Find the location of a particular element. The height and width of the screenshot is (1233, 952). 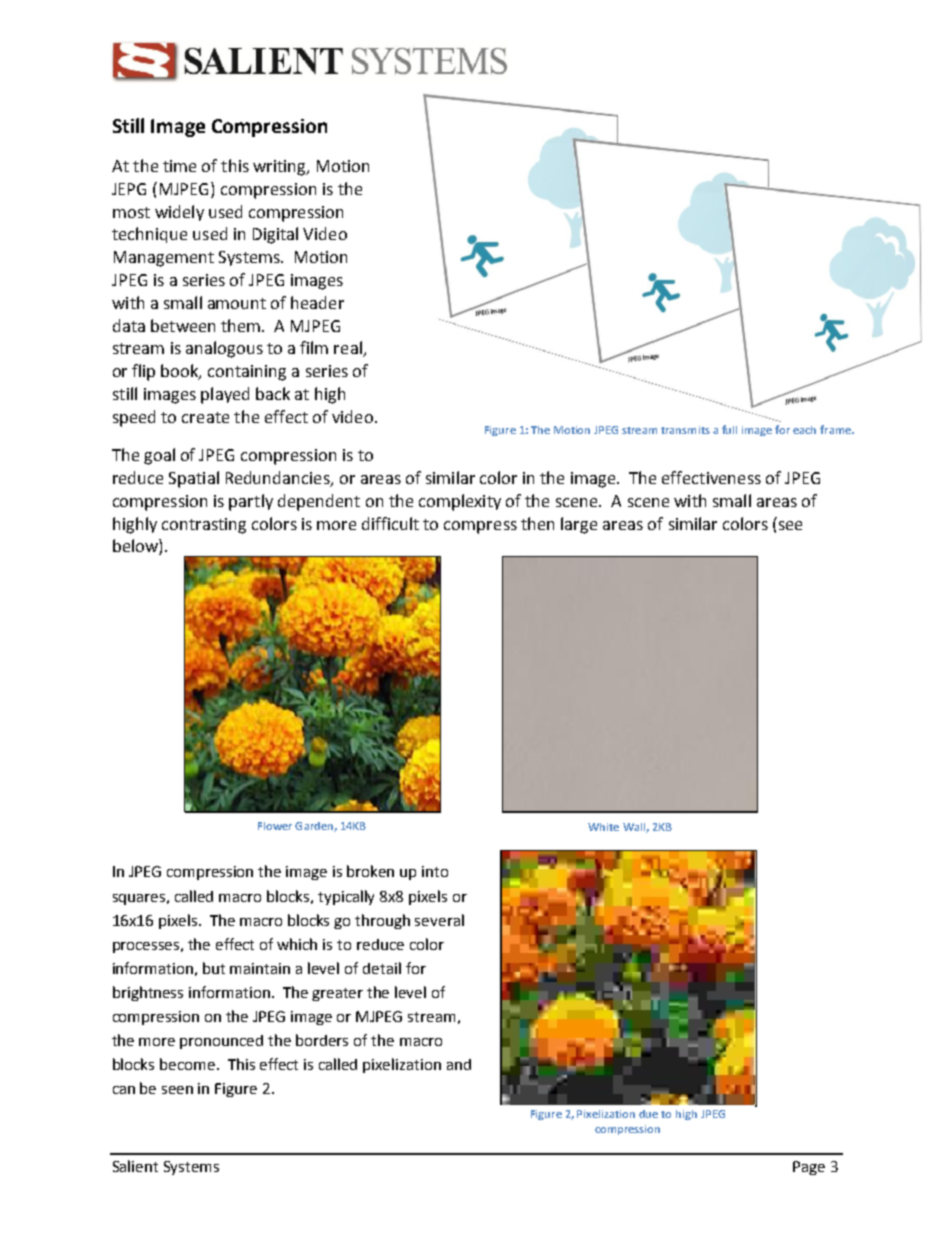

but is located at coordinates (214, 968).
